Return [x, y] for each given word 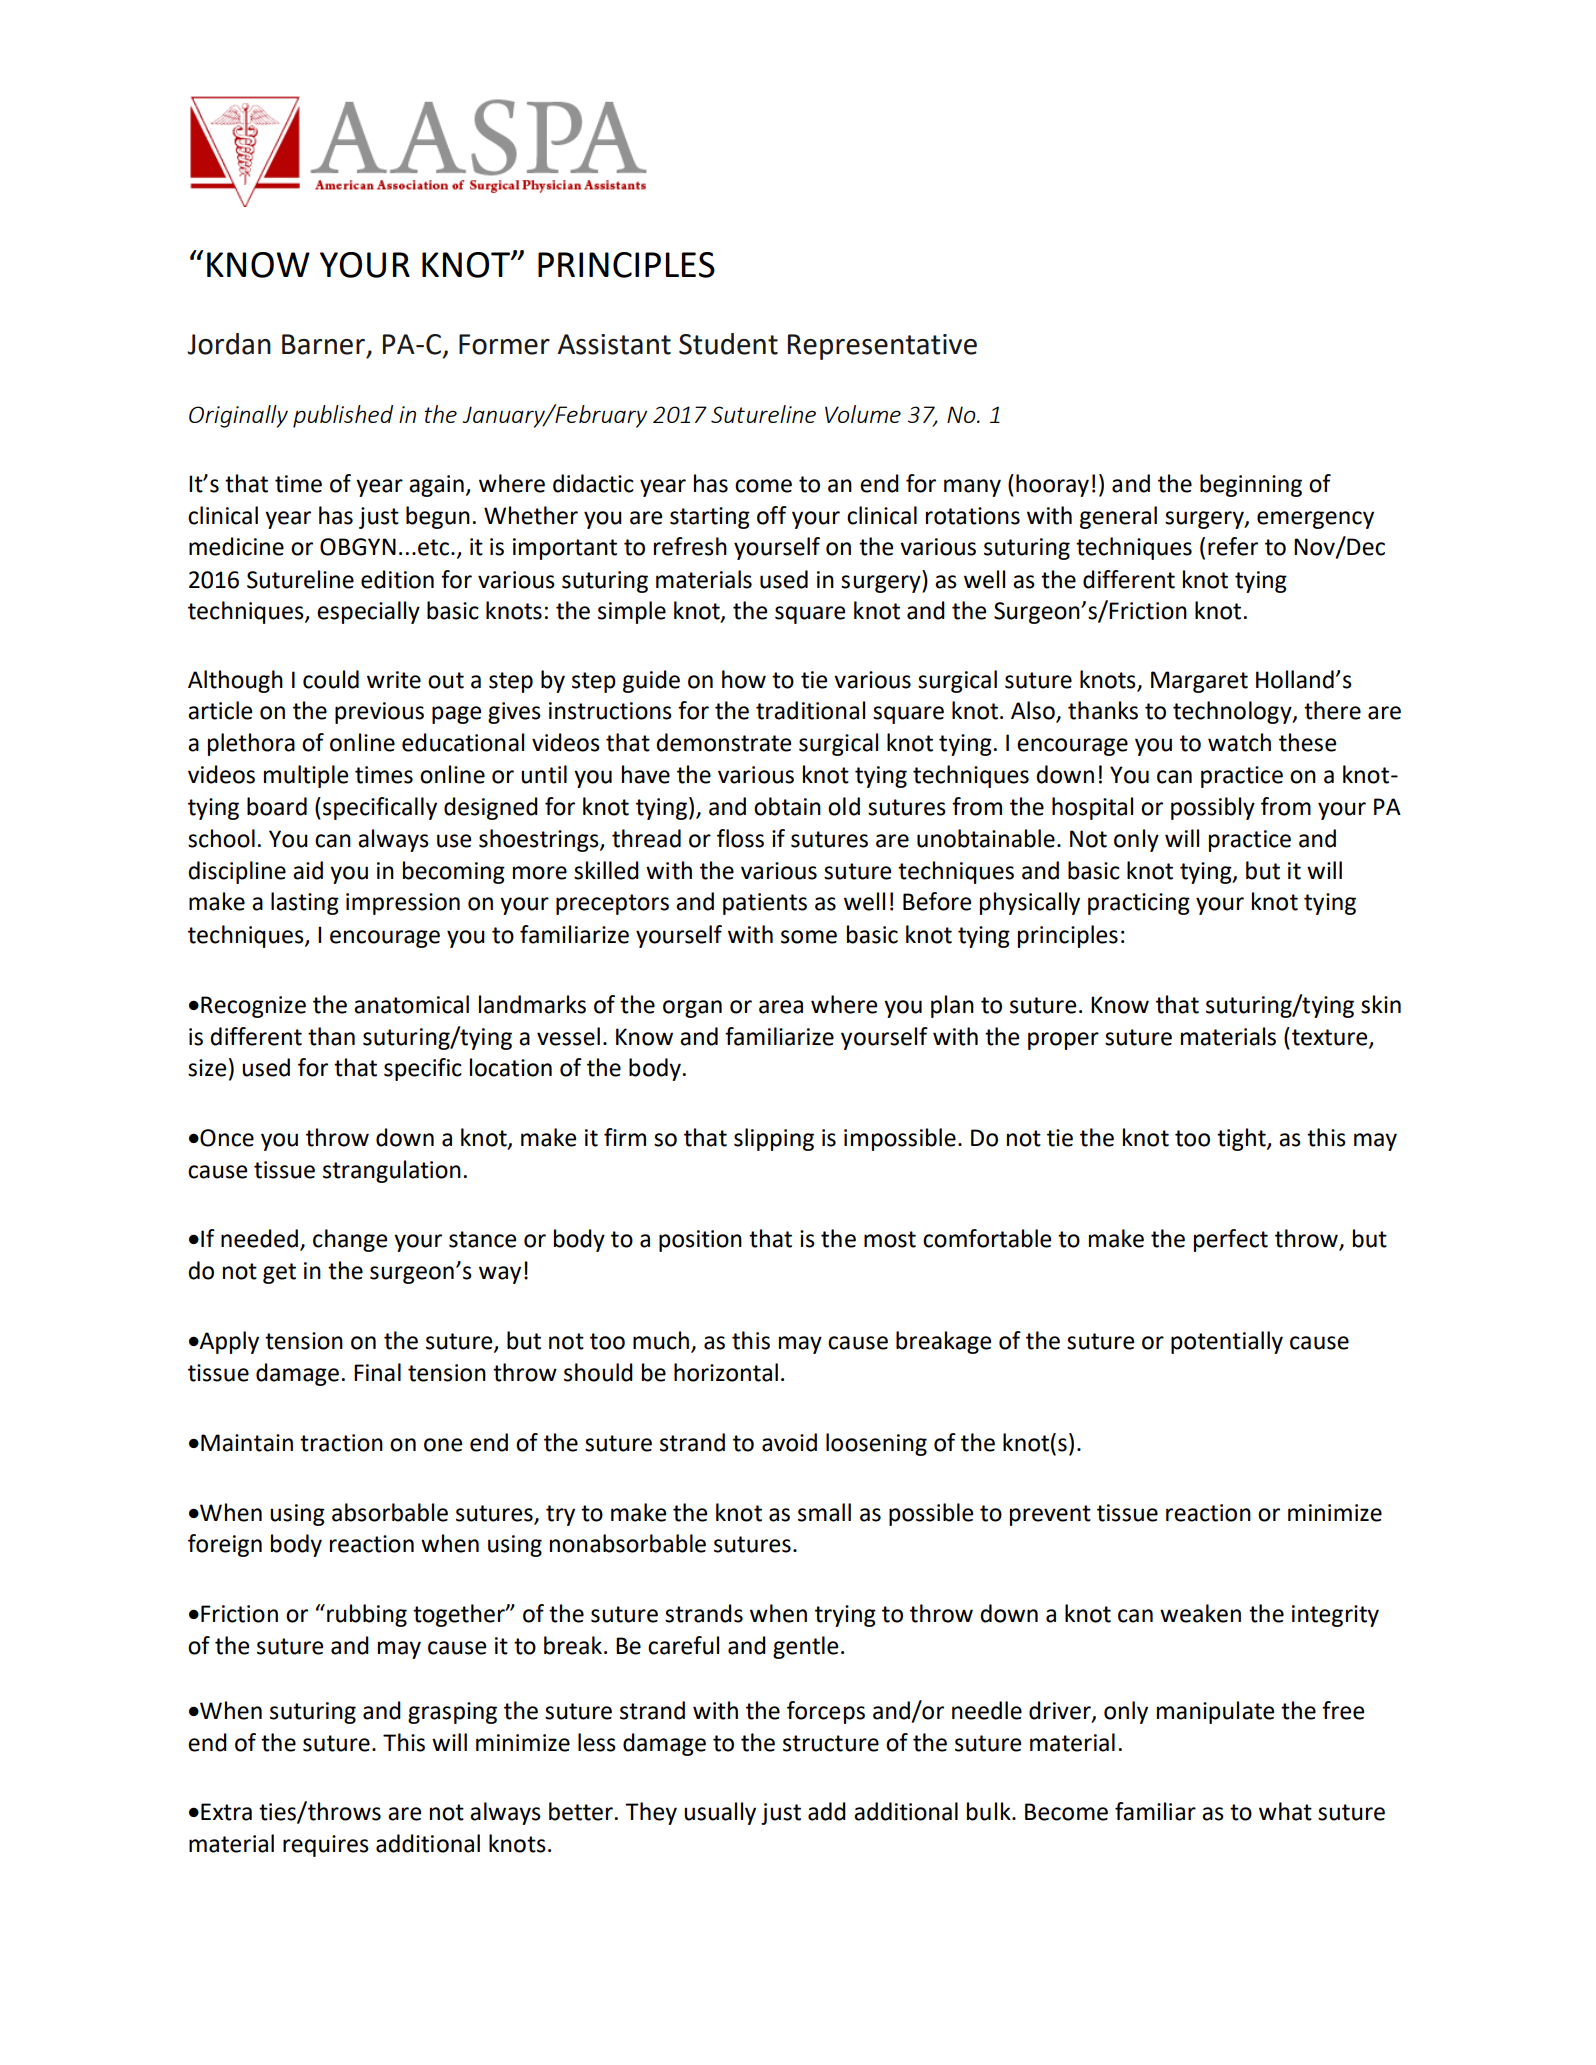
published [343, 416]
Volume [863, 414]
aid [308, 870]
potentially [1227, 1342]
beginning [1251, 485]
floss [740, 838]
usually [720, 1813]
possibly [1213, 808]
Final [377, 1372]
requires [326, 1846]
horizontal [726, 1372]
